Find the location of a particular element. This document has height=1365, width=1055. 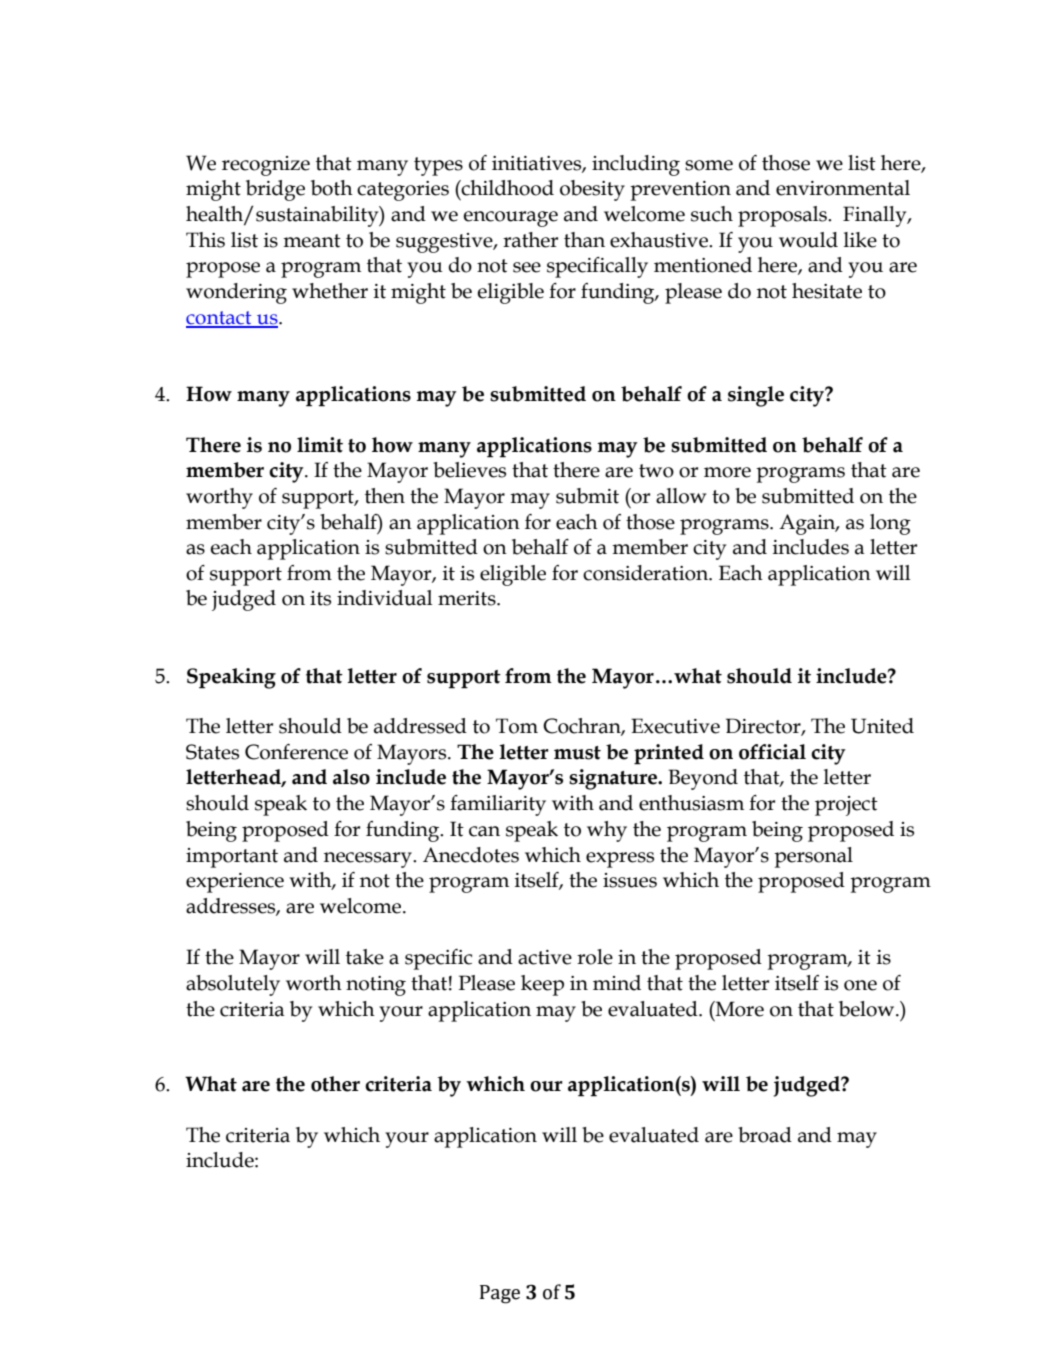

official is located at coordinates (772, 752).
